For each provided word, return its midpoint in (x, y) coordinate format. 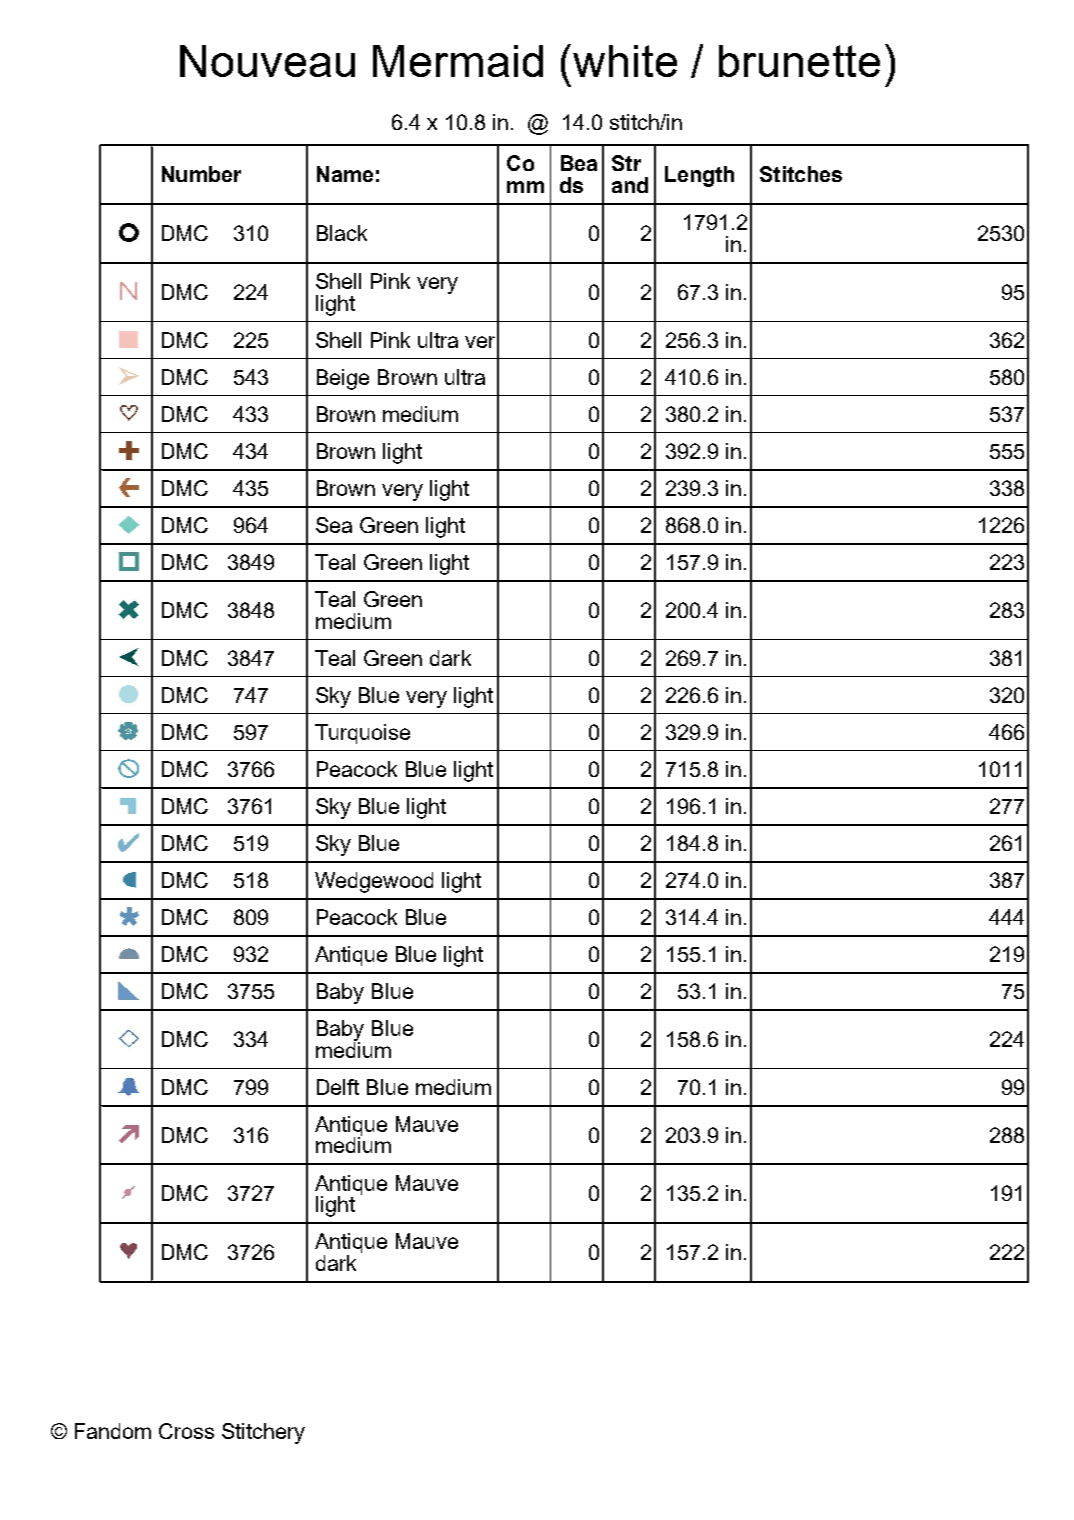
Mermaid (458, 61)
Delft (338, 1087)
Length (699, 176)
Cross (186, 1431)
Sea (334, 525)
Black (342, 233)
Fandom (113, 1431)
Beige (343, 379)
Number (201, 174)
